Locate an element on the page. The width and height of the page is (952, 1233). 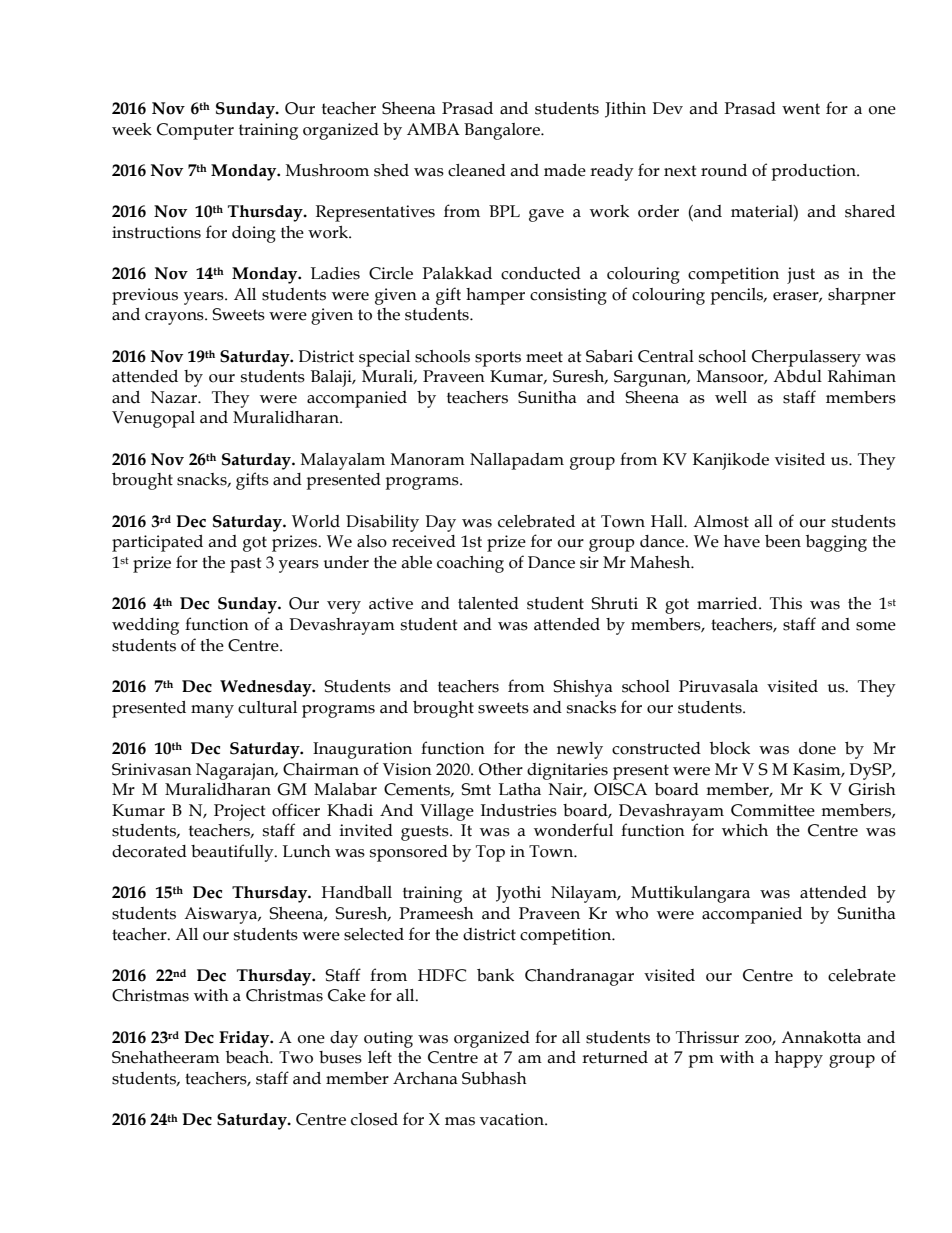
Computer is located at coordinates (195, 131).
